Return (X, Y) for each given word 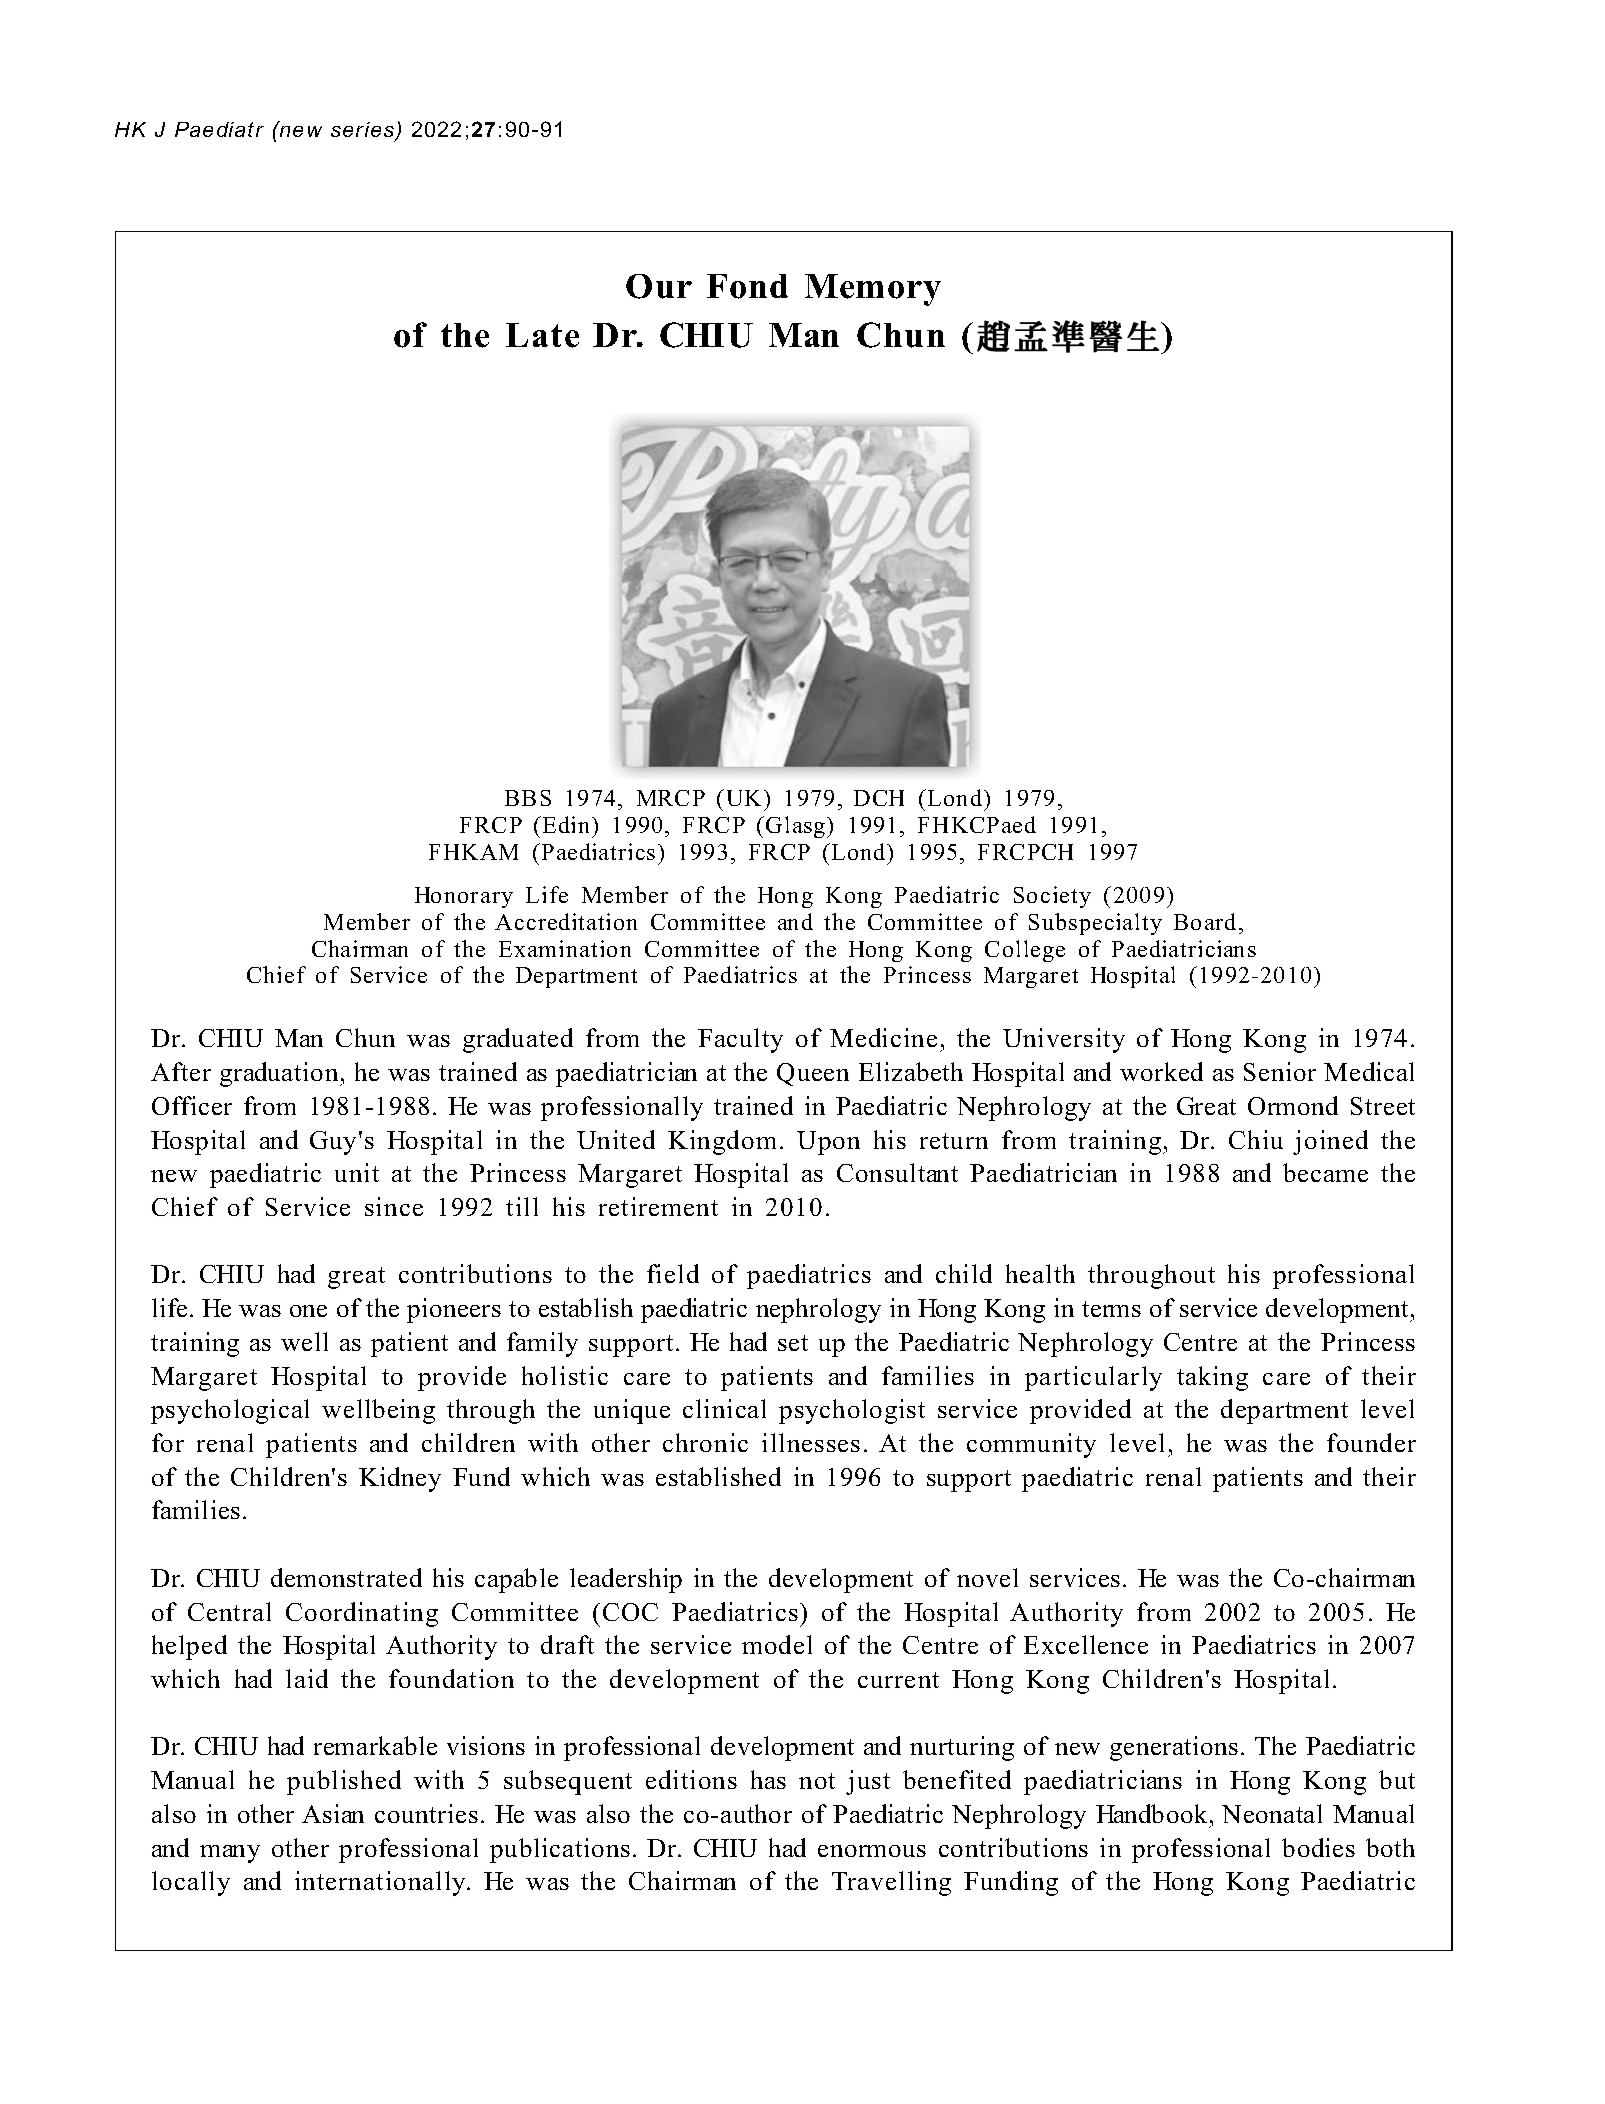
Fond (747, 286)
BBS (528, 798)
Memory (873, 290)
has (768, 1779)
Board (1207, 921)
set (793, 1343)
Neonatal (1272, 1813)
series (363, 131)
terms (1111, 1309)
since (394, 1206)
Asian (333, 1813)
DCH (879, 798)
